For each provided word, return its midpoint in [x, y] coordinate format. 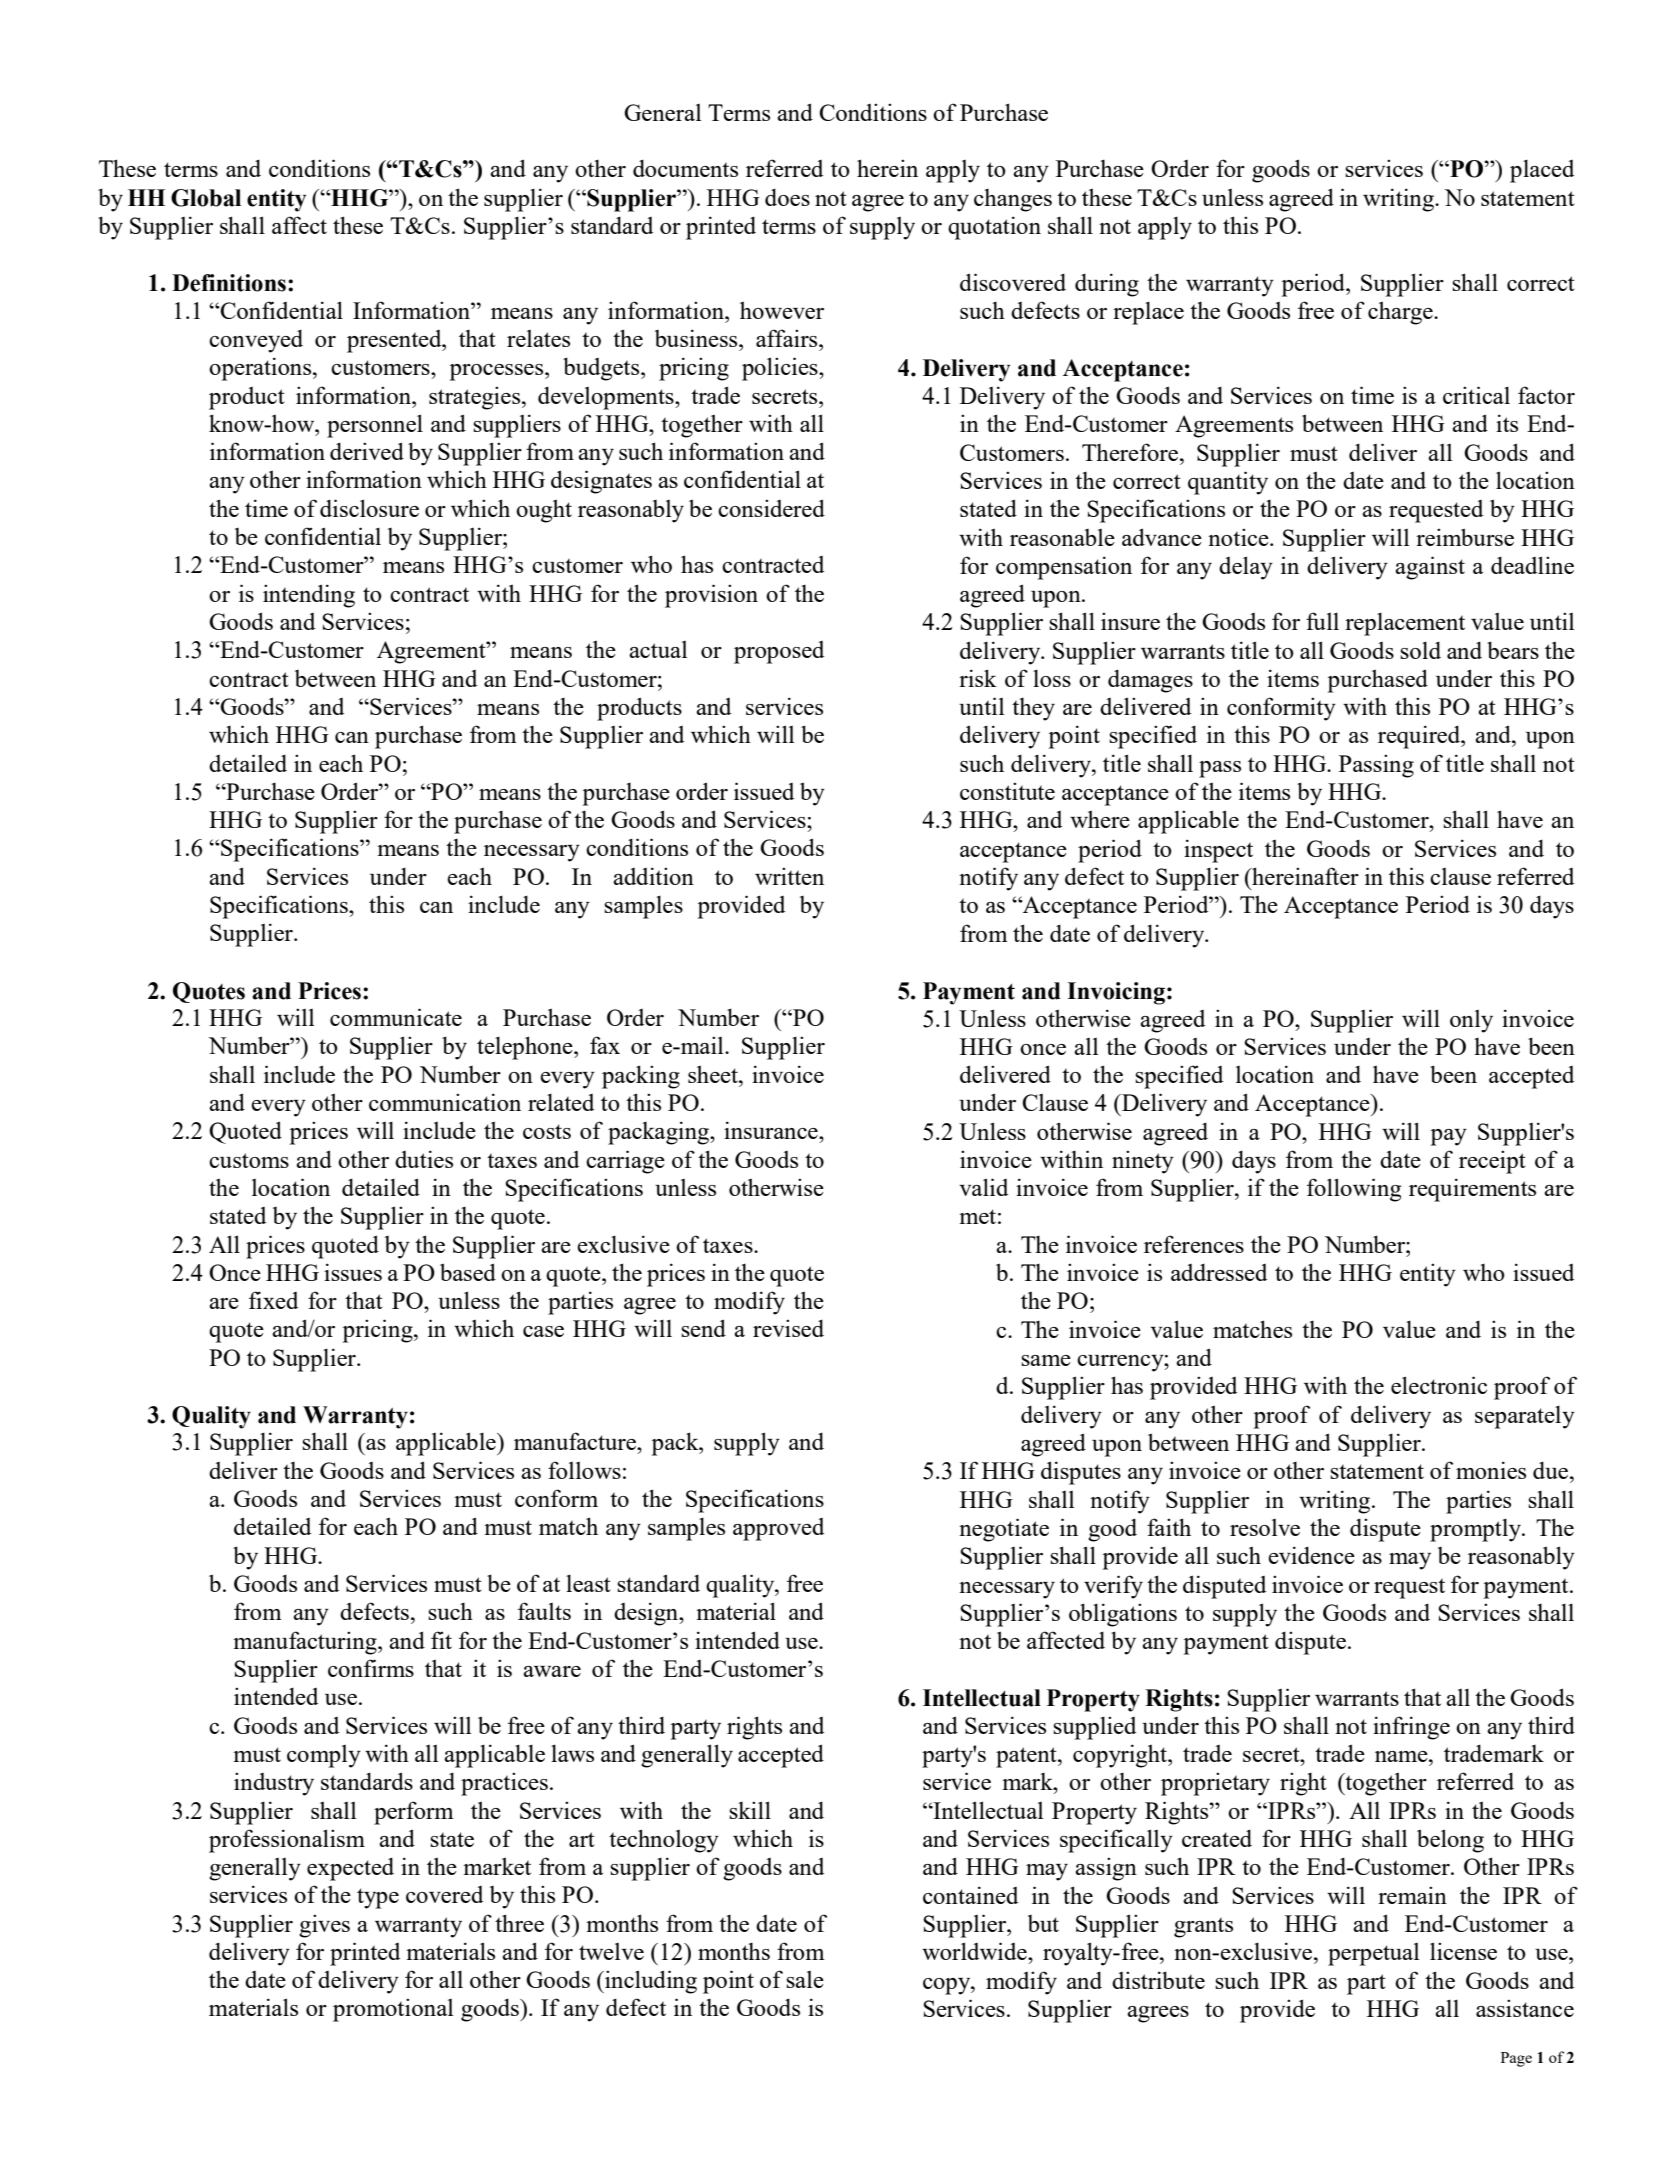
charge [1401, 313]
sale [805, 1979]
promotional [393, 2010]
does [787, 197]
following [1354, 1190]
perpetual [1374, 1954]
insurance [772, 1130]
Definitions [229, 283]
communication [445, 1102]
